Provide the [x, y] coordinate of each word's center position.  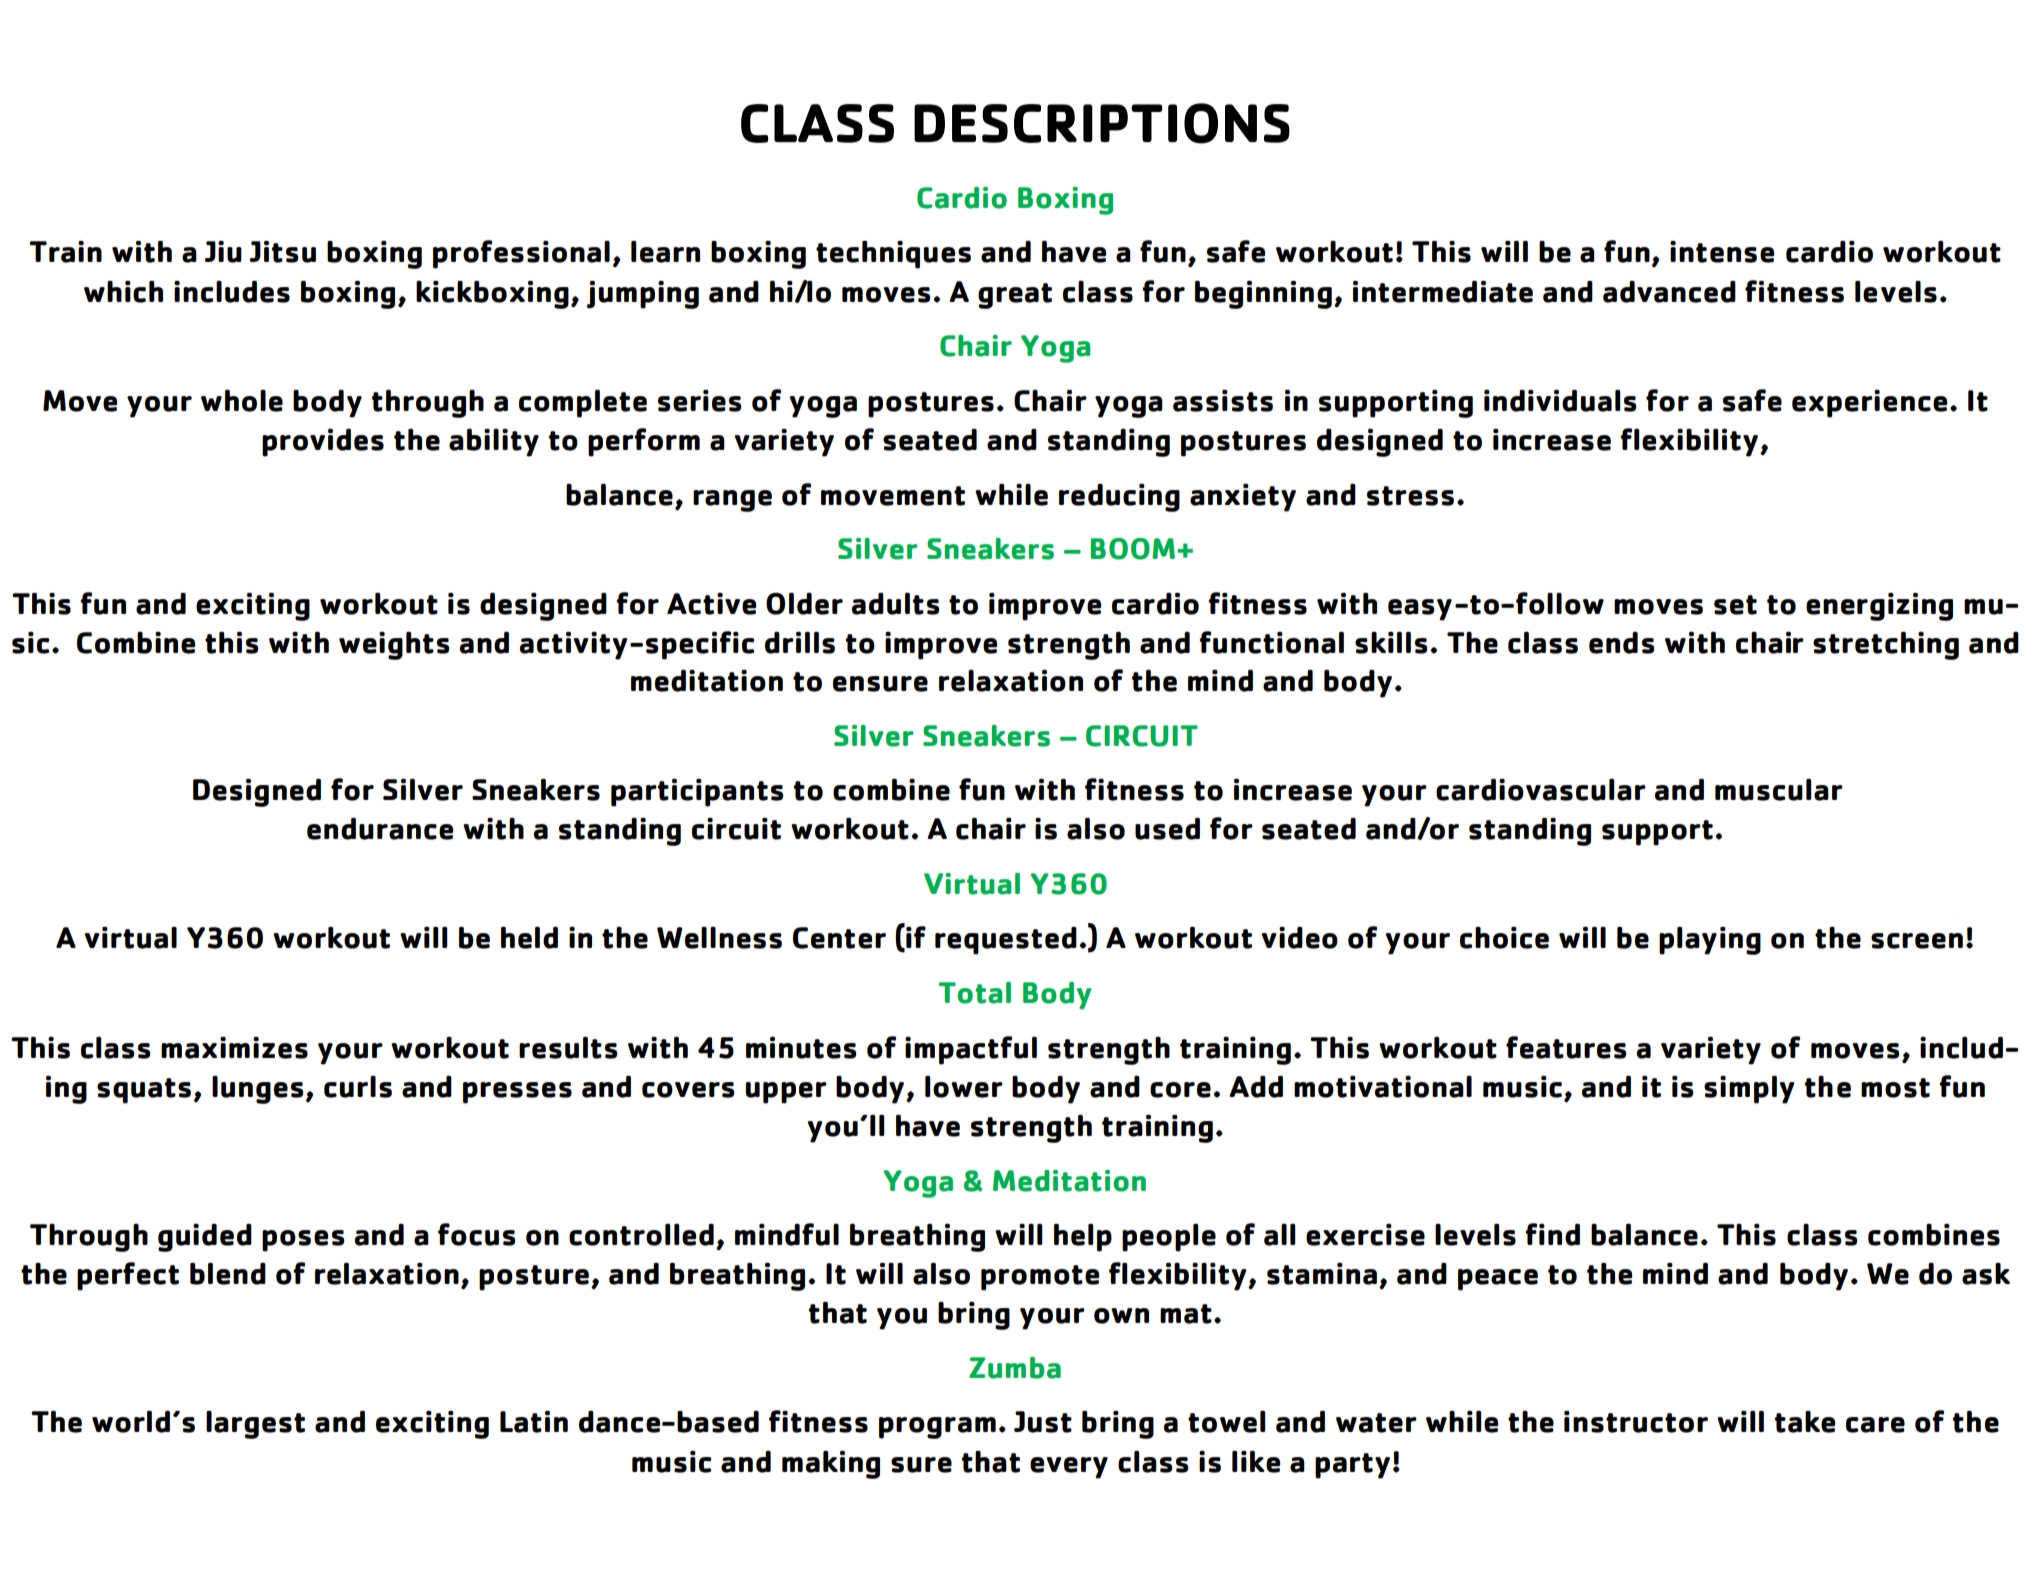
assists [1223, 401]
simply [1749, 1090]
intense [1722, 252]
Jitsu [283, 252]
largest [255, 1425]
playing [1710, 941]
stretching [1886, 646]
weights [394, 646]
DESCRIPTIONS [1102, 123]
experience [1869, 404]
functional [1271, 642]
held [529, 938]
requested [1006, 941]
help [1083, 1238]
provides [323, 443]
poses [303, 1241]
